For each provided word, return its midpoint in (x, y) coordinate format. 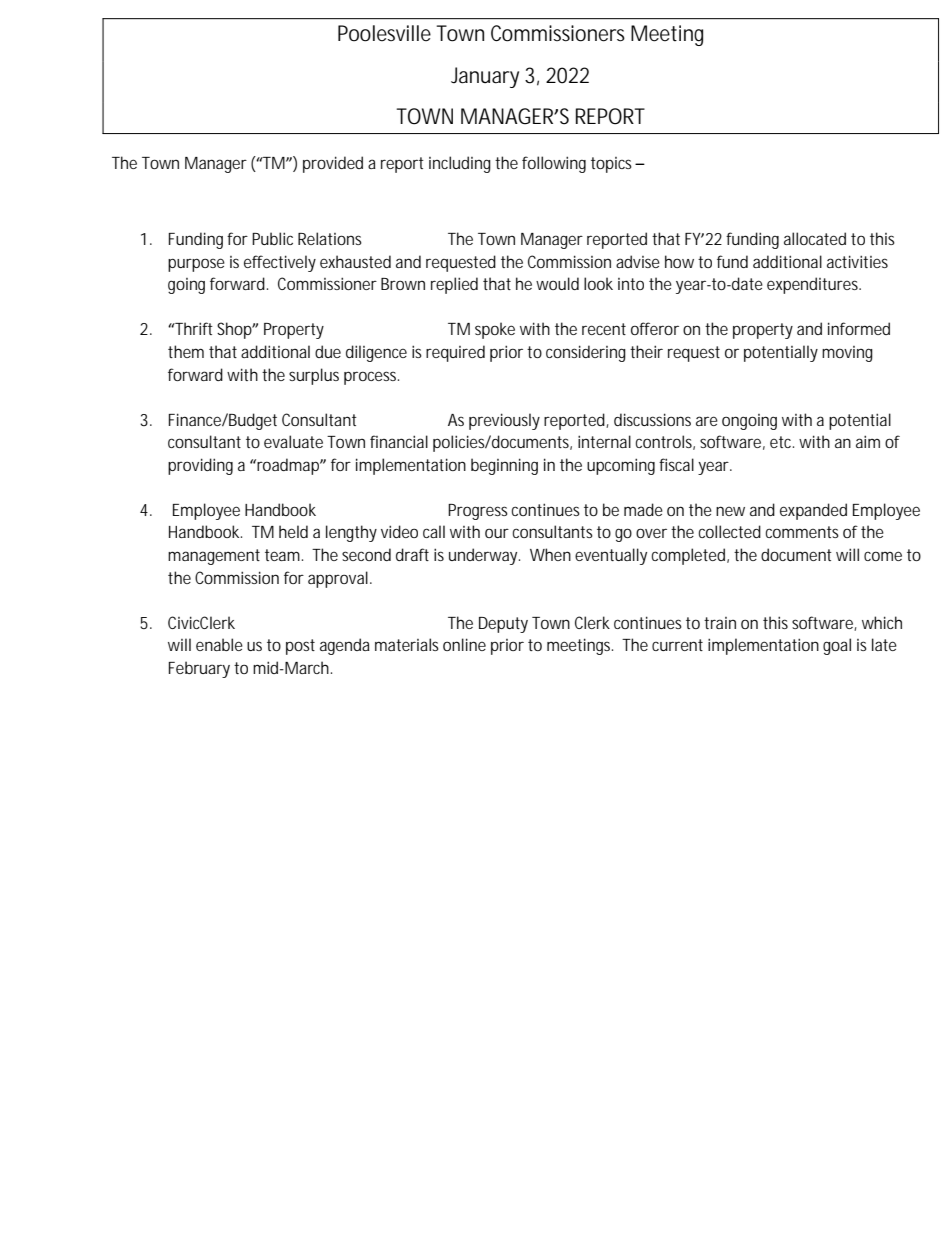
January (485, 77)
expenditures (814, 285)
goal (837, 646)
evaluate (293, 441)
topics (613, 165)
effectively (280, 263)
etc (782, 442)
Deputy (503, 625)
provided (333, 164)
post (300, 647)
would (557, 283)
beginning (504, 466)
